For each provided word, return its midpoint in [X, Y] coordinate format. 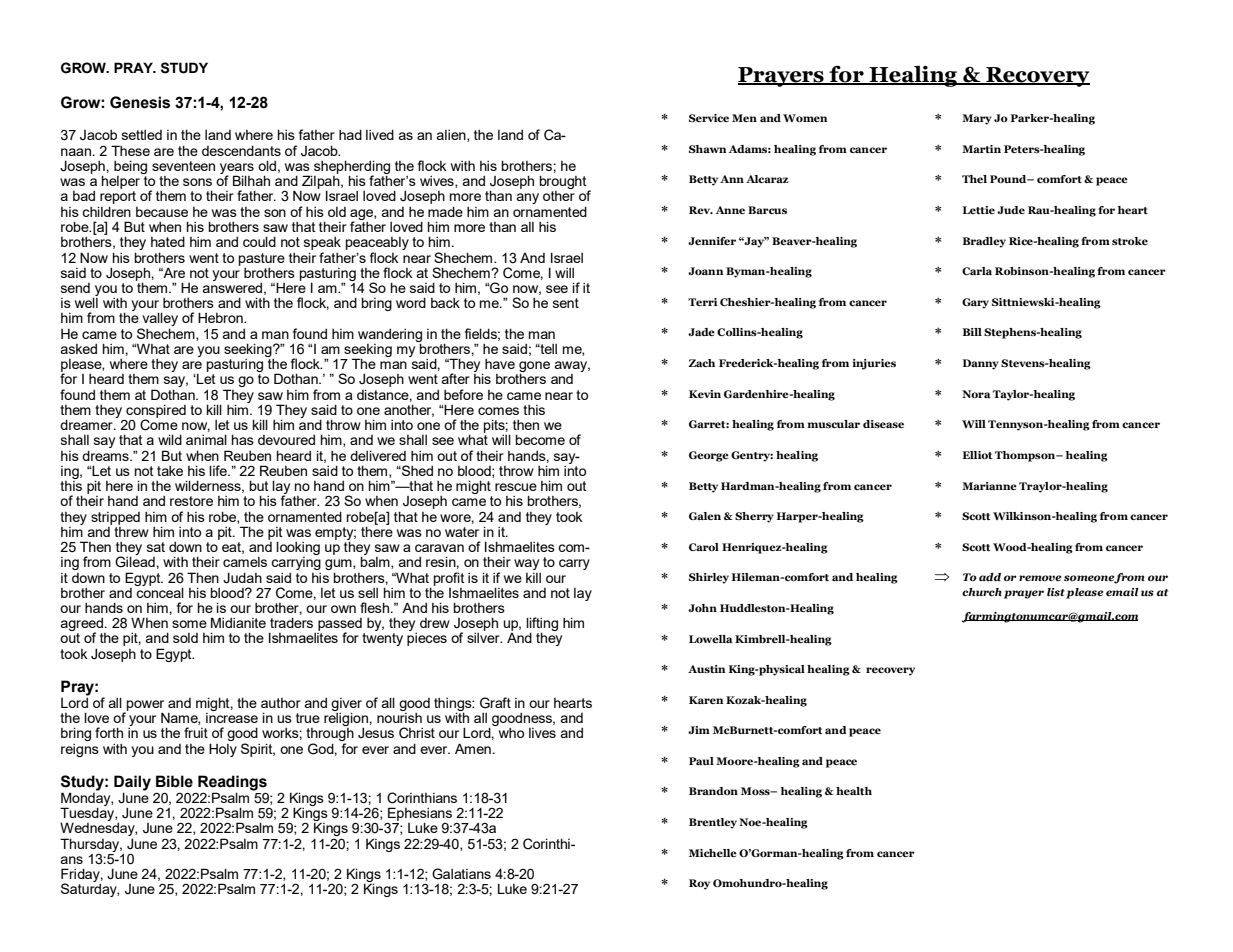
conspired [155, 412]
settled [142, 135]
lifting [542, 625]
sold [185, 638]
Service [709, 118]
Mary [977, 119]
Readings [232, 784]
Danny [981, 364]
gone [534, 367]
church [982, 592]
